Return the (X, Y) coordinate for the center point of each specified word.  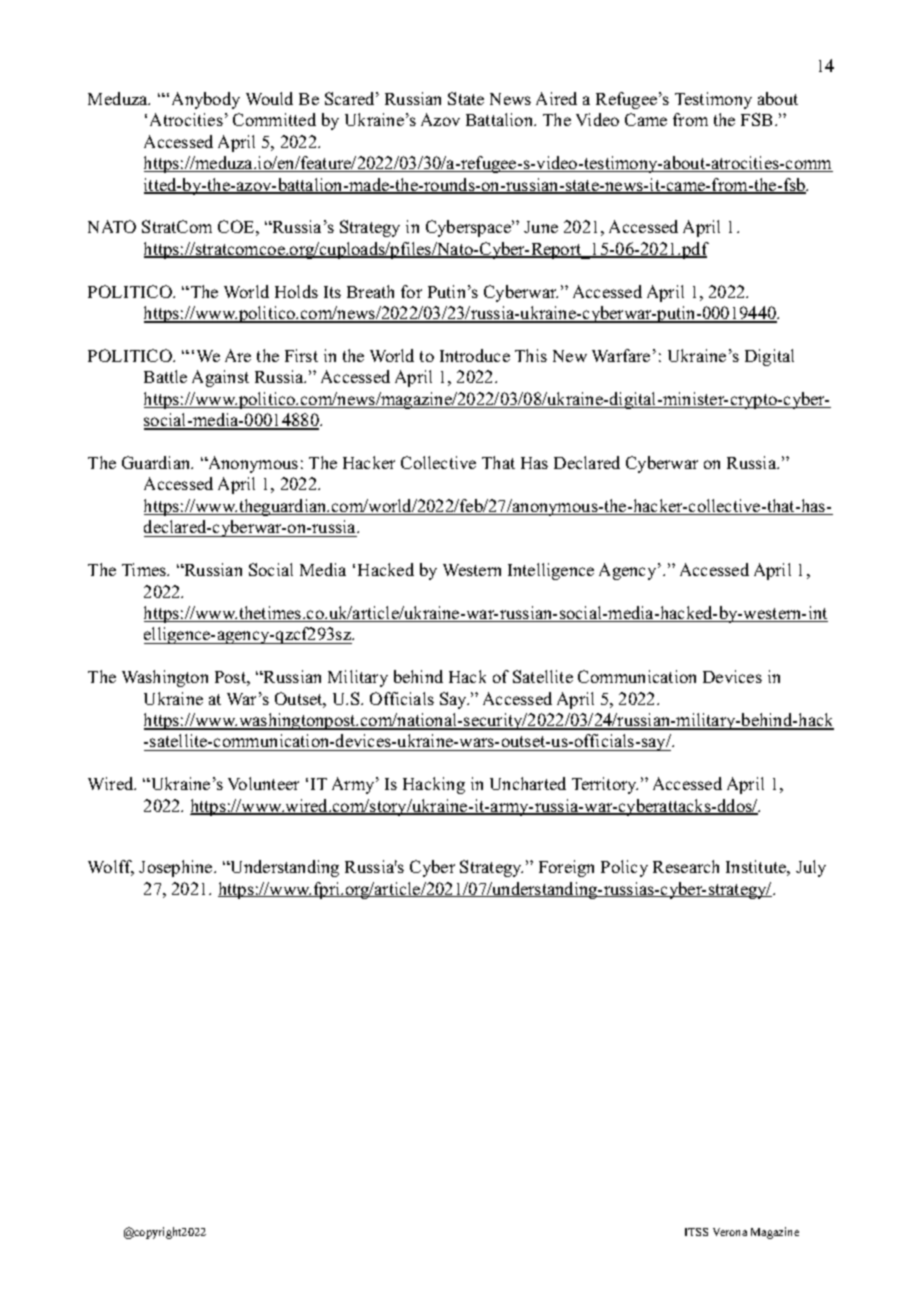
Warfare (621, 355)
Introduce (475, 355)
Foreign (566, 868)
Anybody (206, 100)
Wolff (111, 868)
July (811, 868)
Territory (605, 785)
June (541, 227)
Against (220, 378)
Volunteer (263, 783)
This (531, 355)
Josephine (177, 868)
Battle (165, 376)
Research (686, 866)
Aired (556, 98)
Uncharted (528, 783)
